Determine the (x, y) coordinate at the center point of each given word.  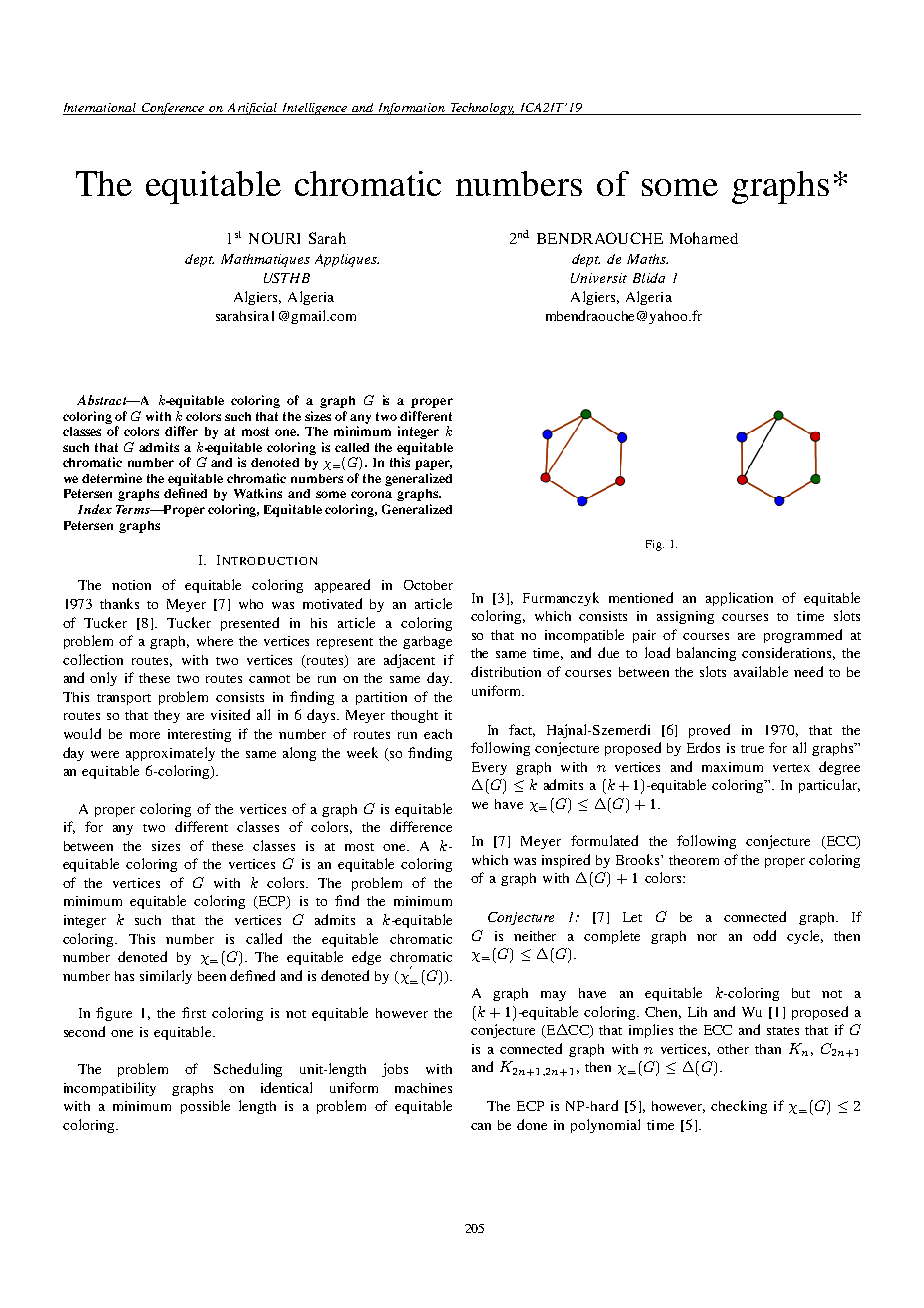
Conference (173, 109)
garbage (427, 642)
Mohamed (704, 238)
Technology (482, 109)
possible (205, 1107)
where (215, 641)
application (739, 599)
